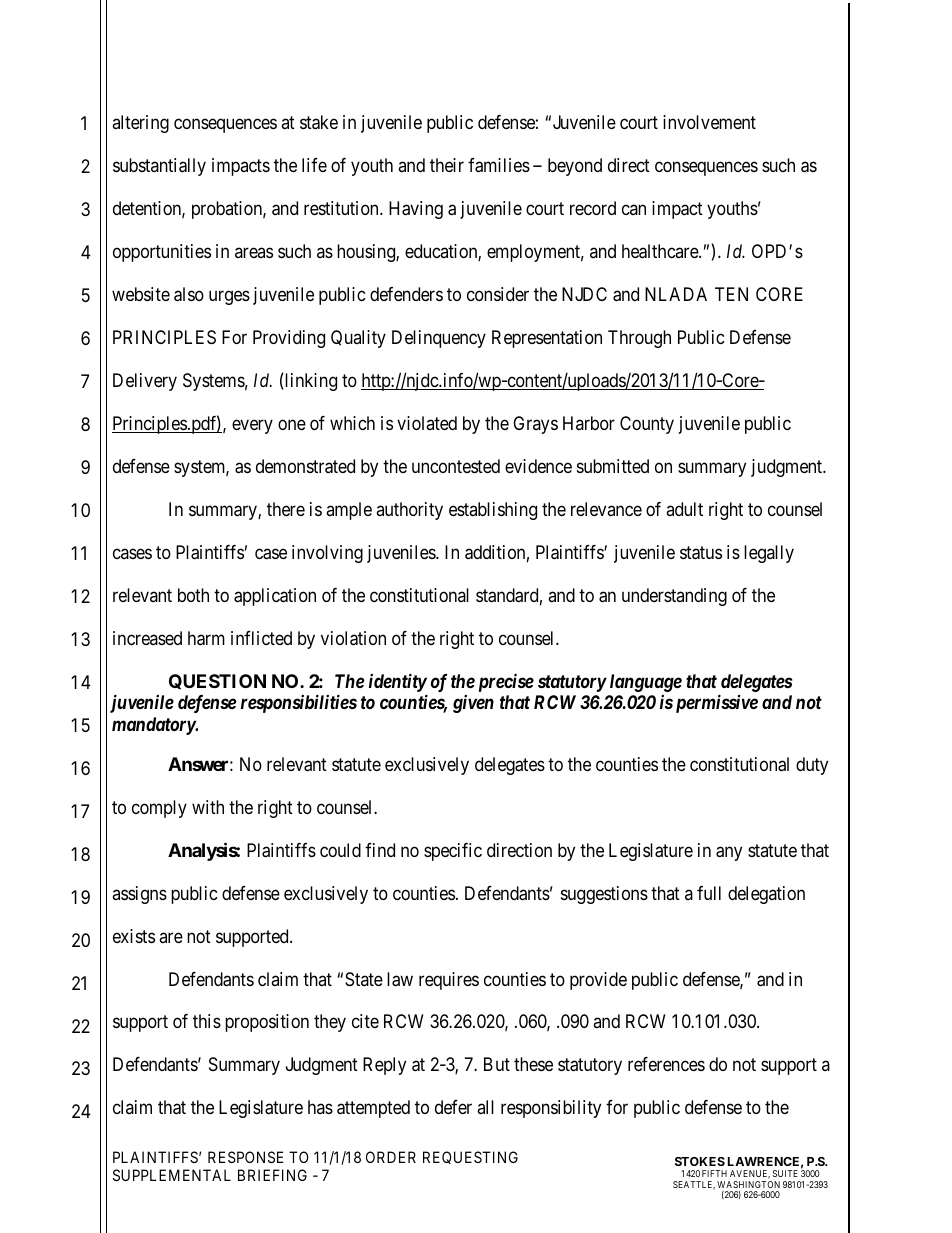 The image size is (952, 1233). What do you see at coordinates (206, 638) in the document?
I see `harm` at bounding box center [206, 638].
